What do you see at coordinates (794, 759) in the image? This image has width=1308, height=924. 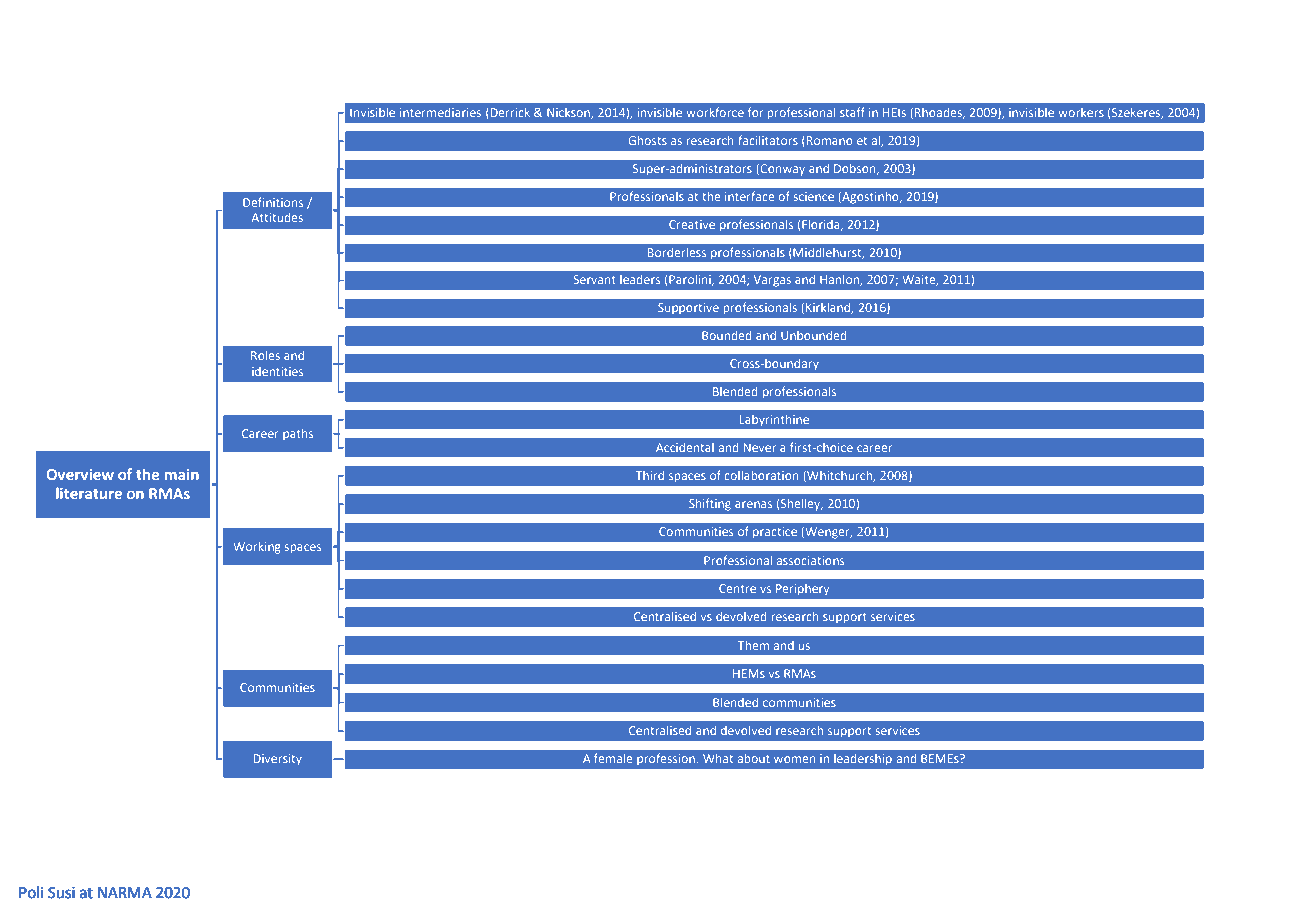 I see `women` at bounding box center [794, 759].
